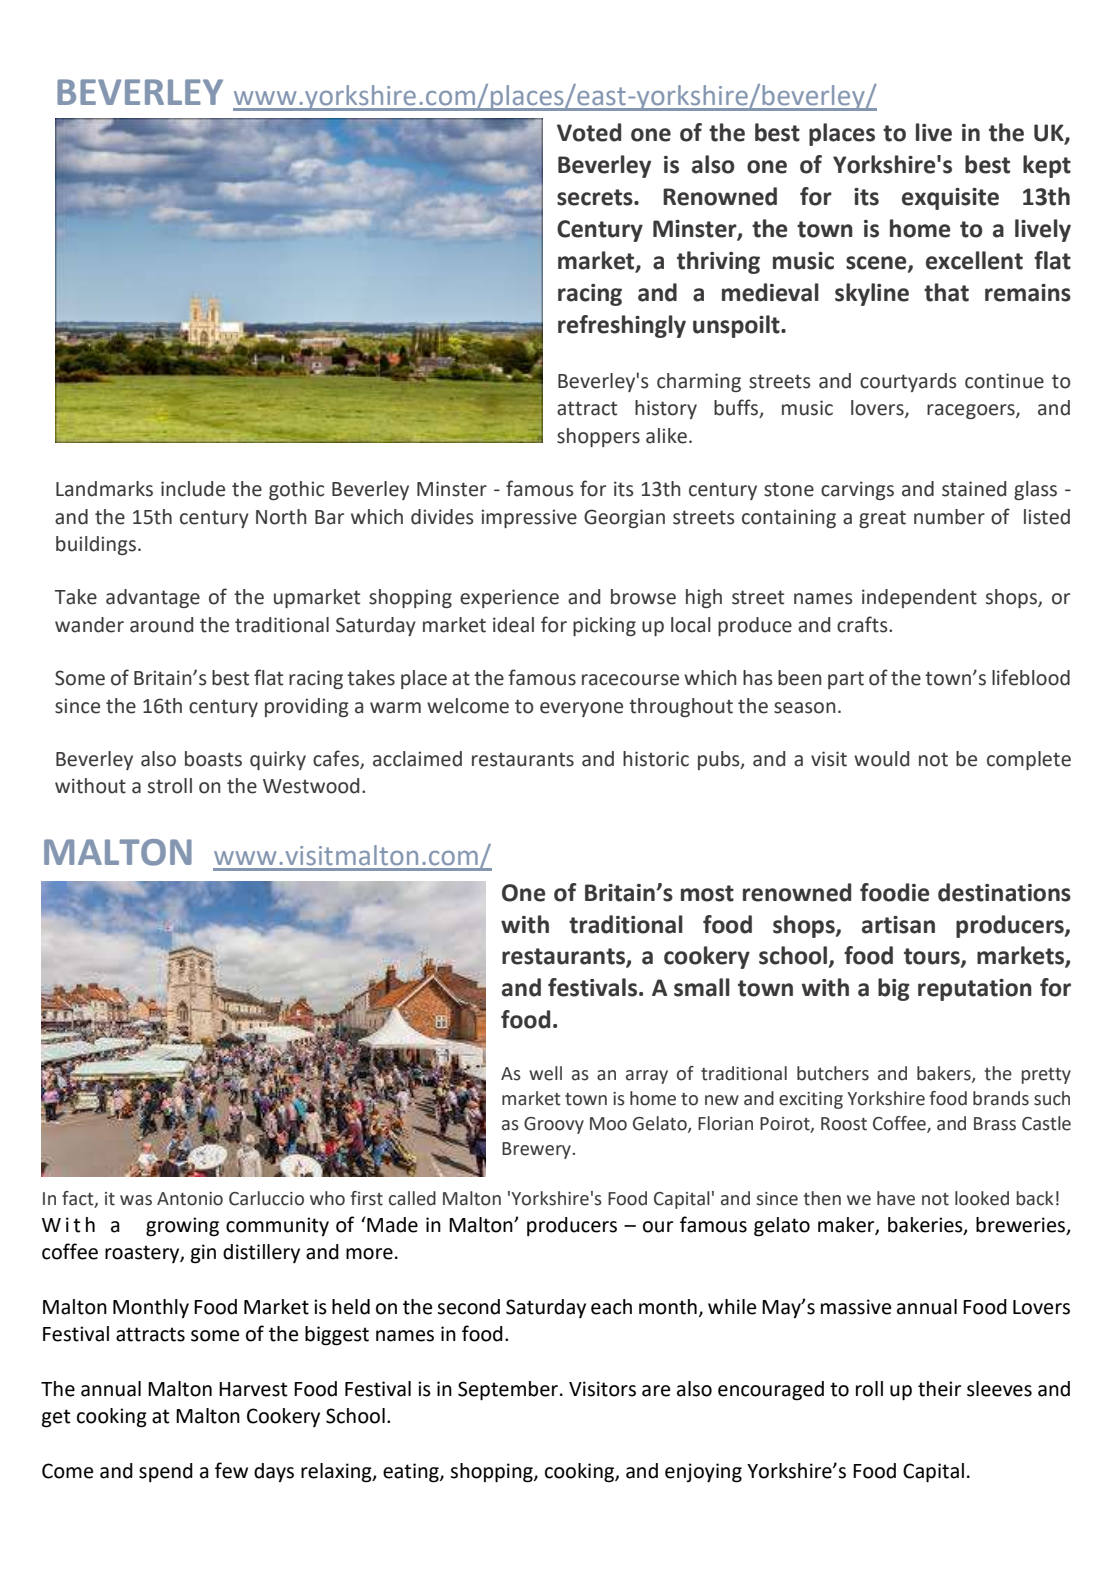  I want to click on September, so click(508, 1391).
